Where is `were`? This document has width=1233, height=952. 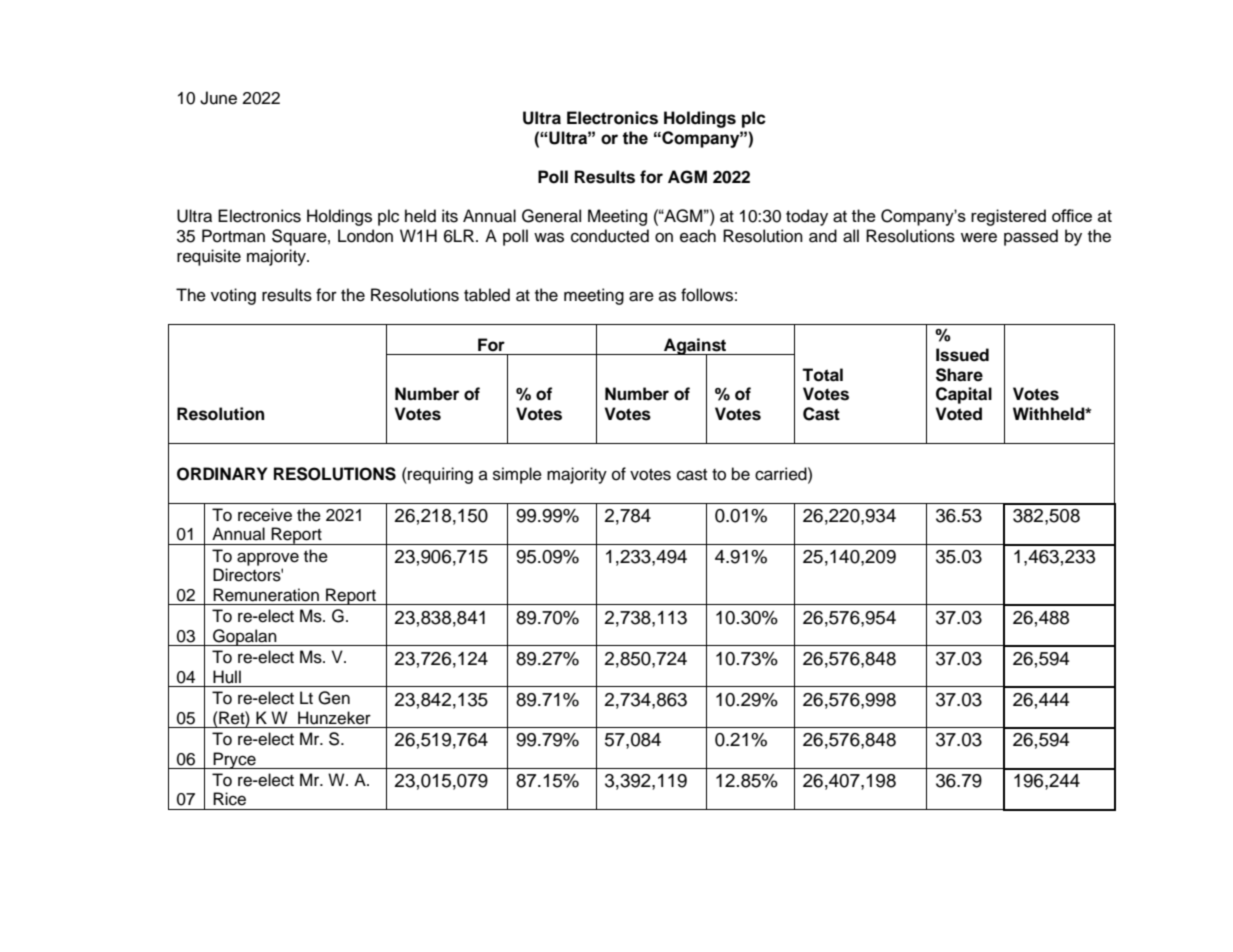 were is located at coordinates (979, 237).
